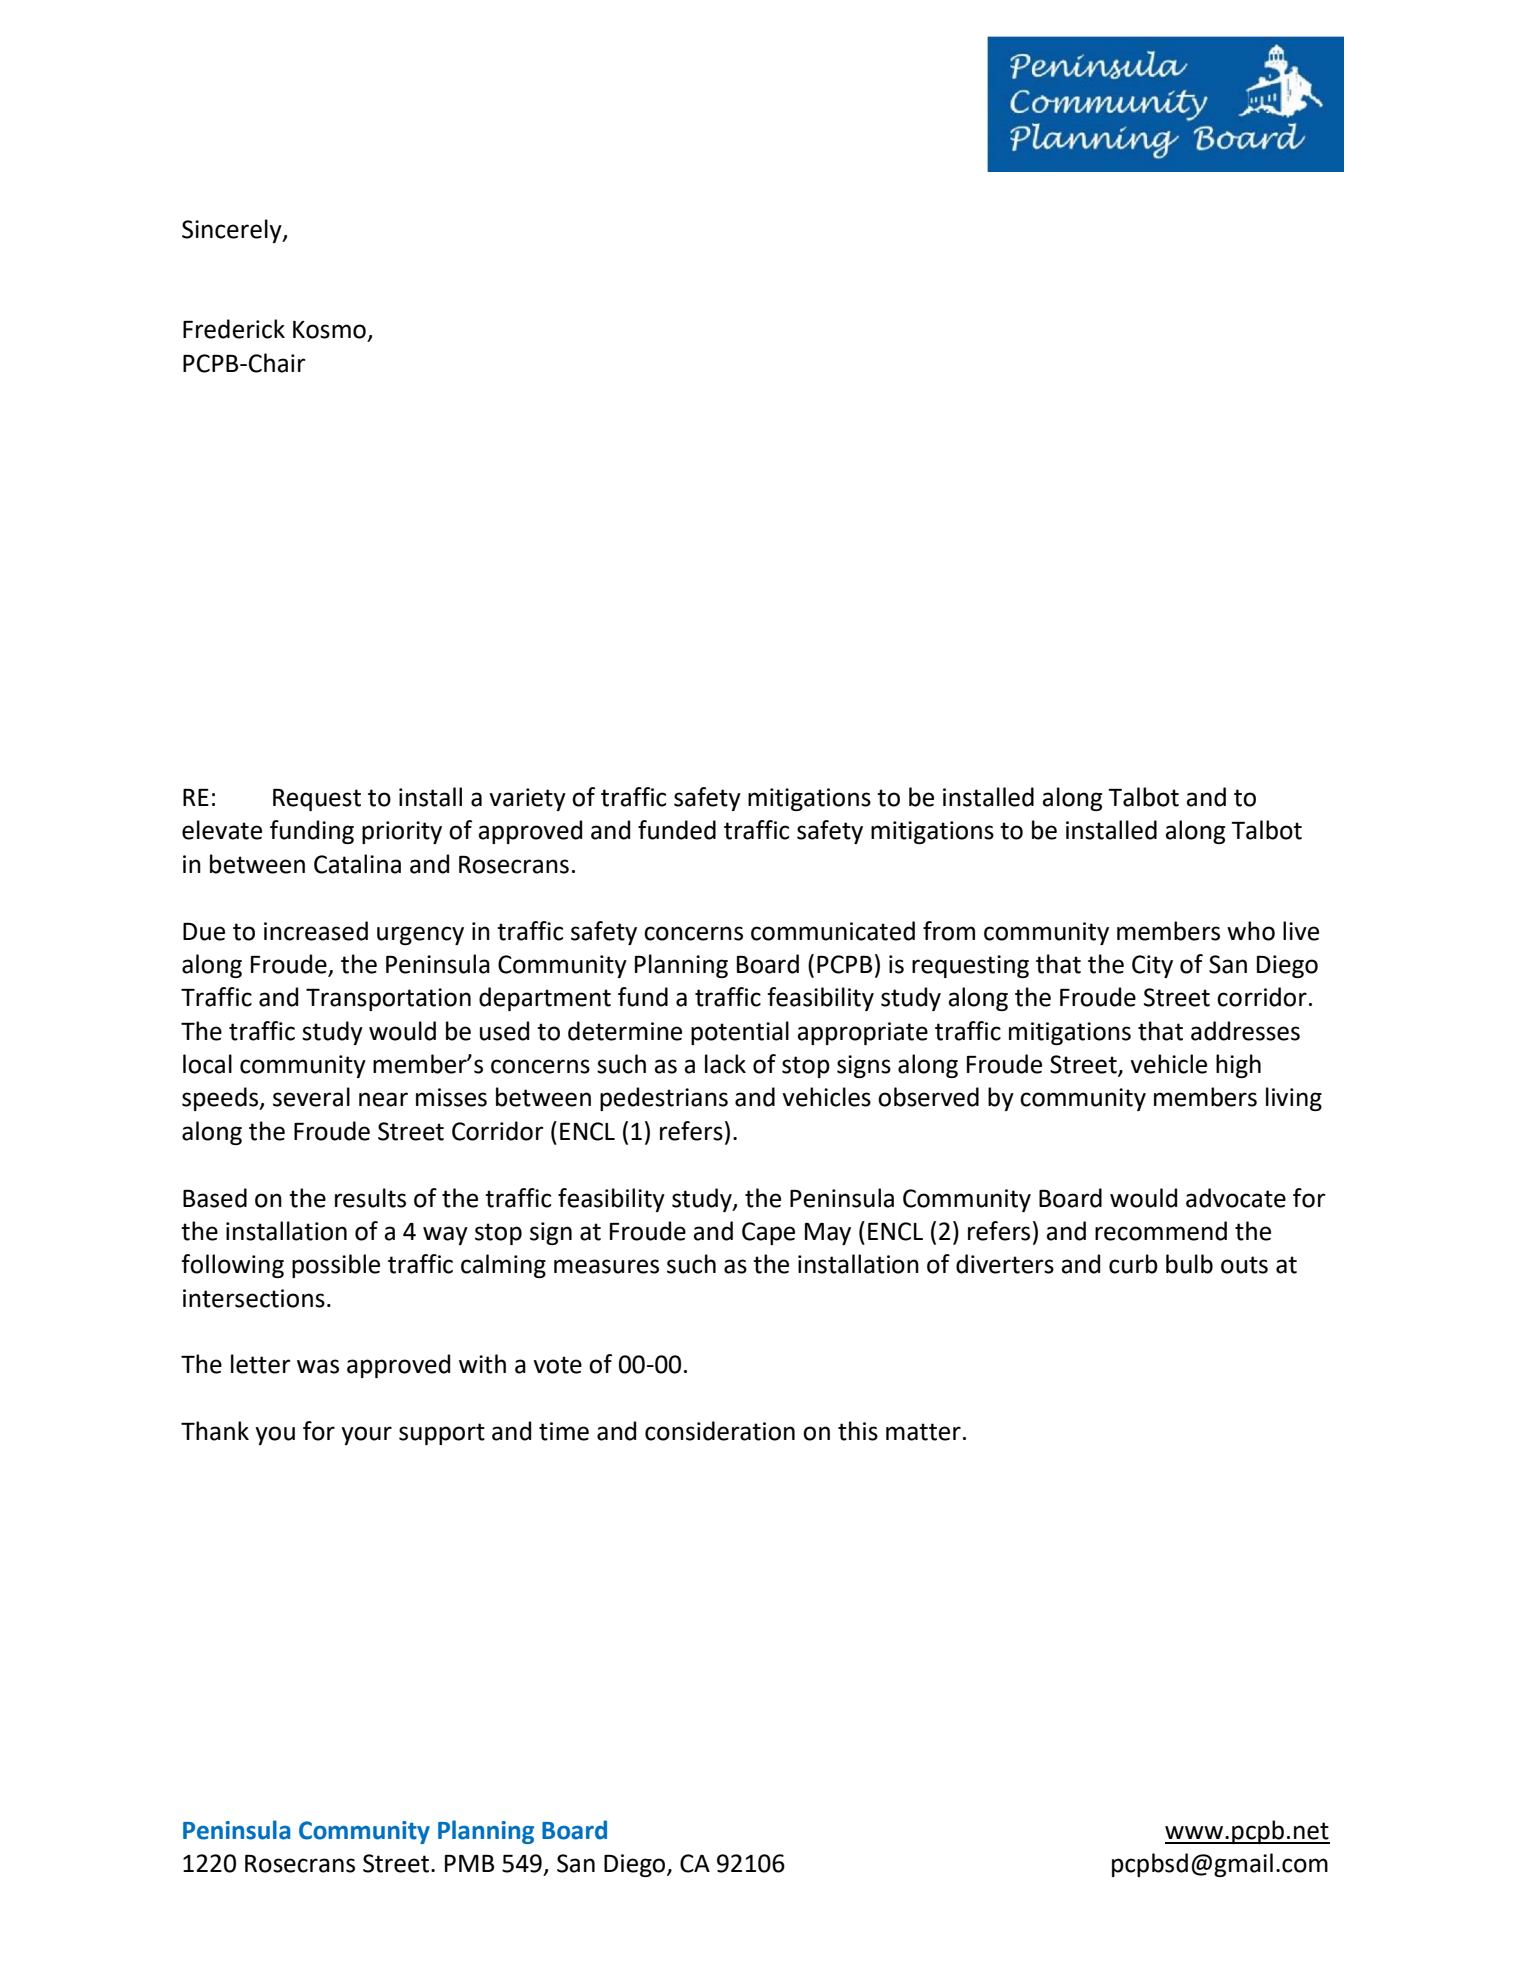 This screenshot has height=1969, width=1522. Describe the element at coordinates (1189, 1264) in the screenshot. I see `bulb` at that location.
